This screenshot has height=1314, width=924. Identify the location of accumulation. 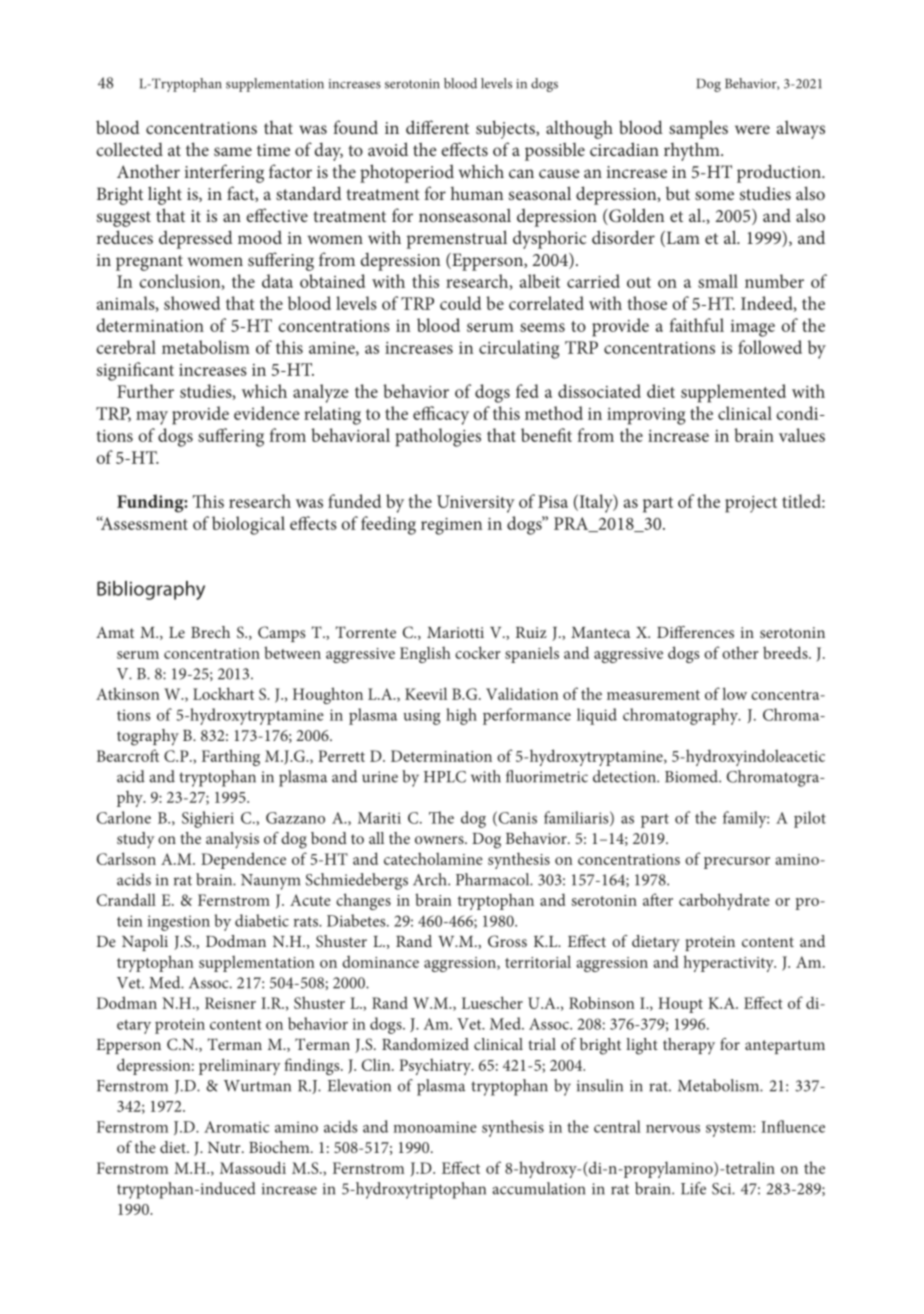
(538, 1188).
